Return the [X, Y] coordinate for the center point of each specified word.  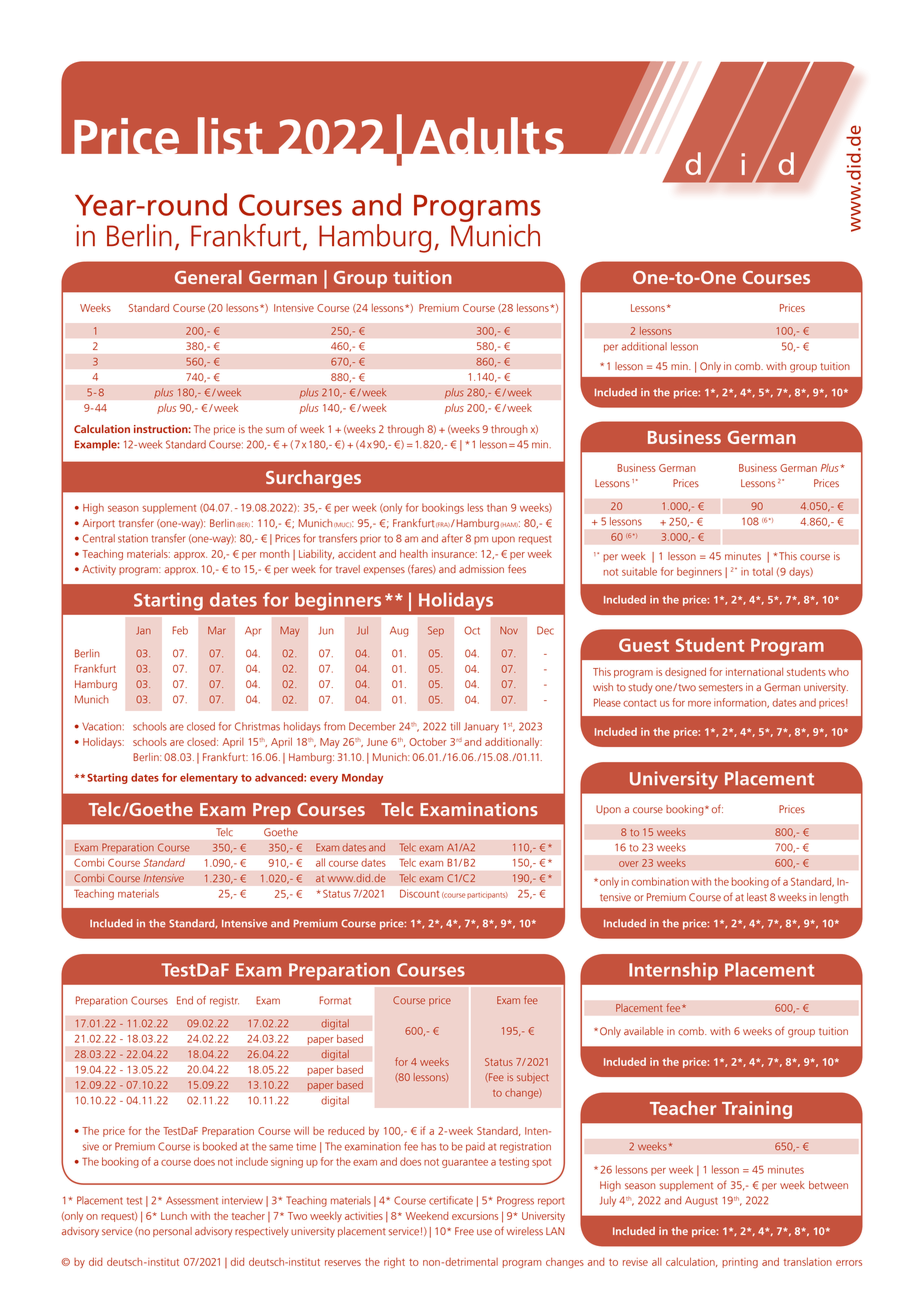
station [133, 538]
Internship [673, 971]
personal [172, 1232]
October [428, 742]
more [699, 704]
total [763, 571]
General [208, 277]
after [452, 538]
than [497, 507]
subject [532, 1078]
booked [220, 1146]
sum [275, 430]
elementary [209, 778]
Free [464, 1231]
